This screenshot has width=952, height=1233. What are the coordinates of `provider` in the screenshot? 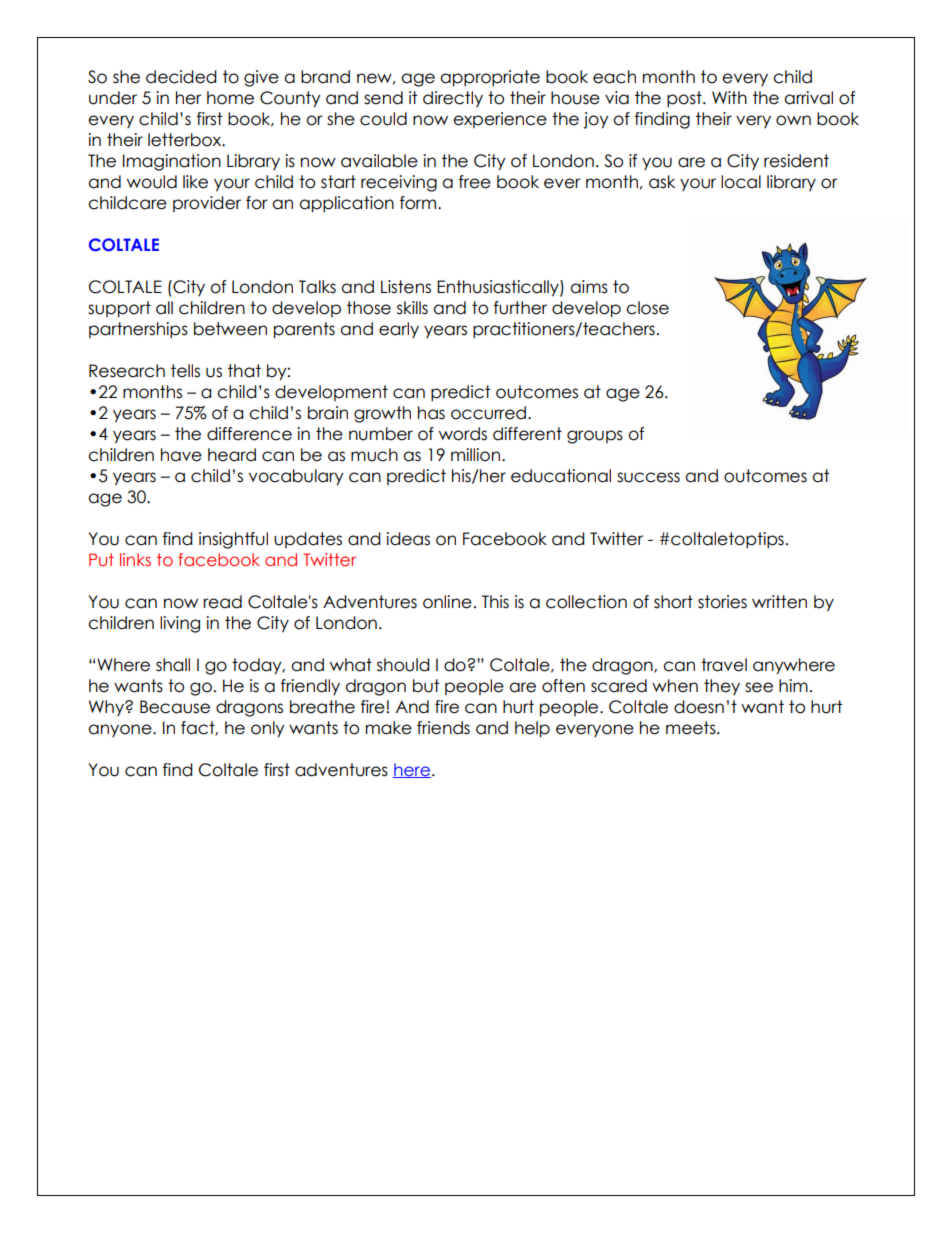 It's located at (207, 204).
